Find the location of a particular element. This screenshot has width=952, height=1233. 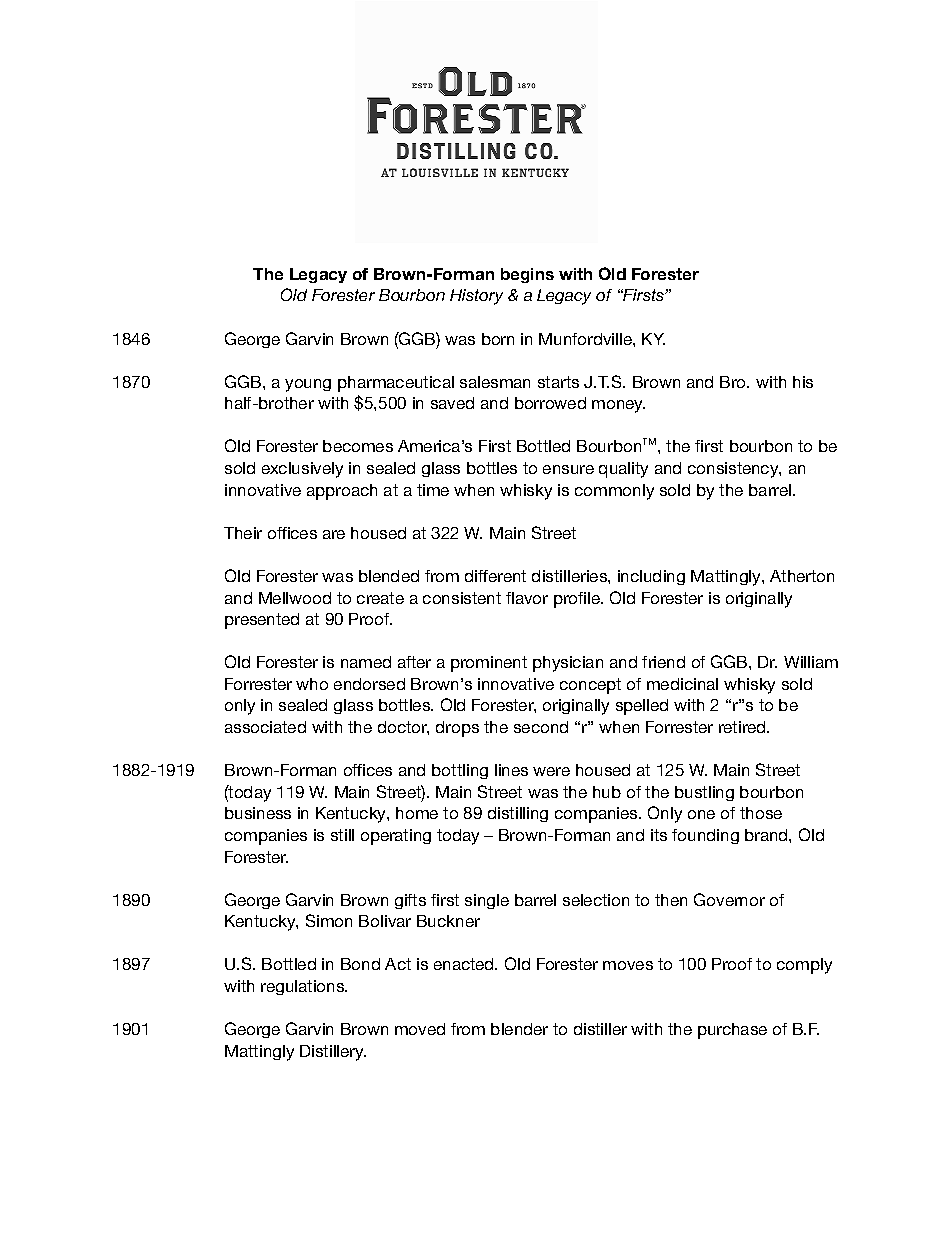

different is located at coordinates (495, 576).
